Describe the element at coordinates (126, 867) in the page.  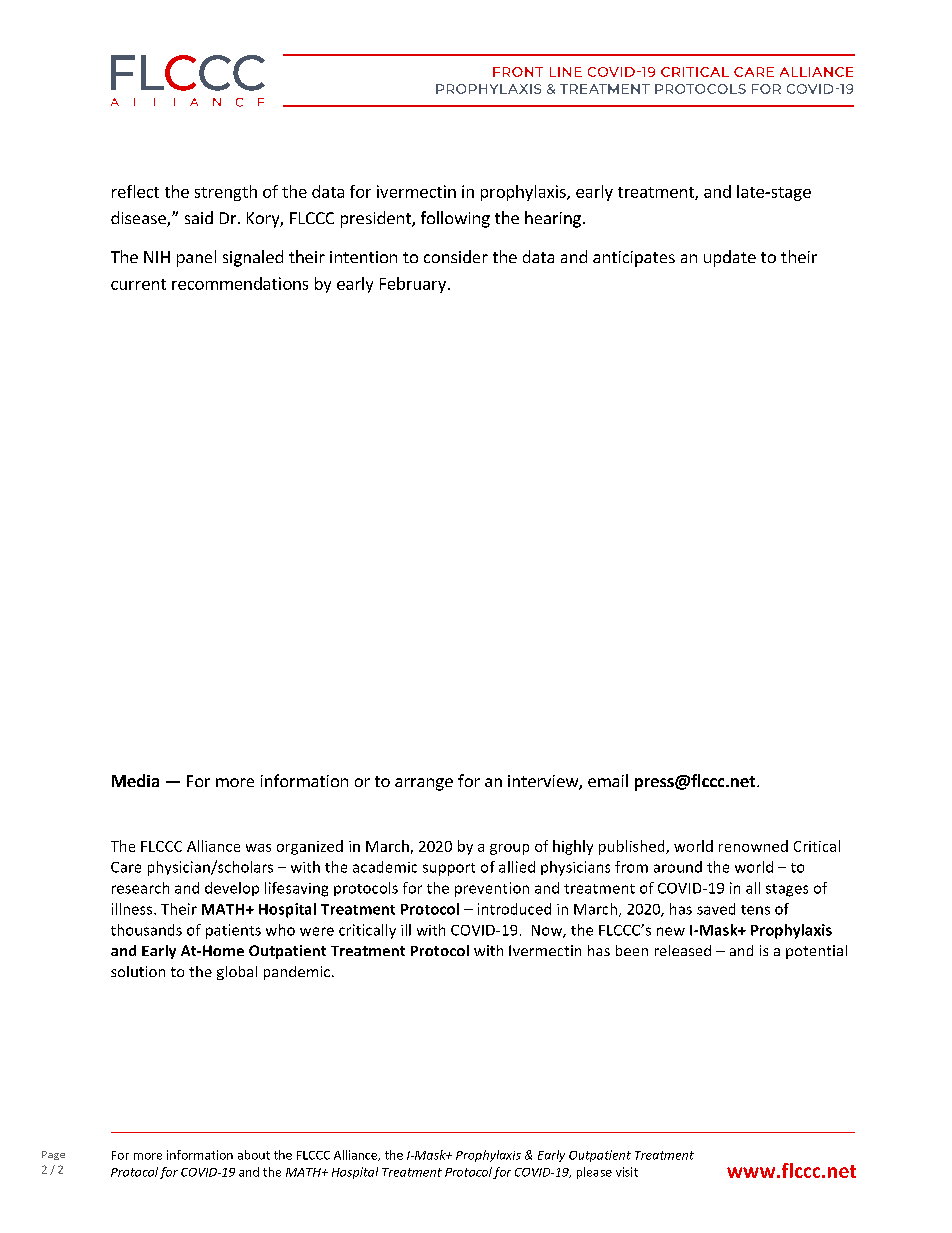
I see `Care` at that location.
